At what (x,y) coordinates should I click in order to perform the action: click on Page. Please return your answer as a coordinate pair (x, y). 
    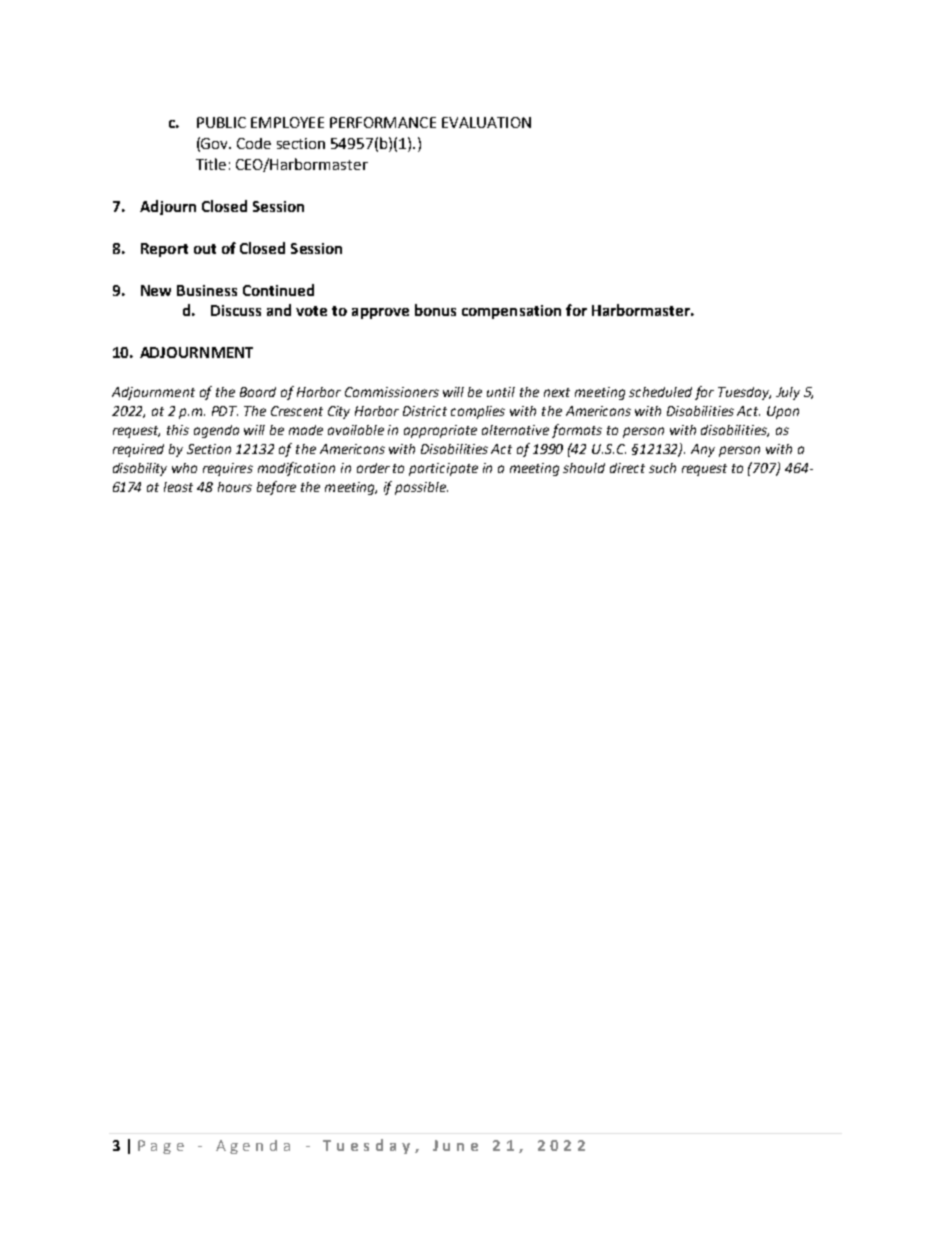
    Looking at the image, I should click on (161, 1147).
